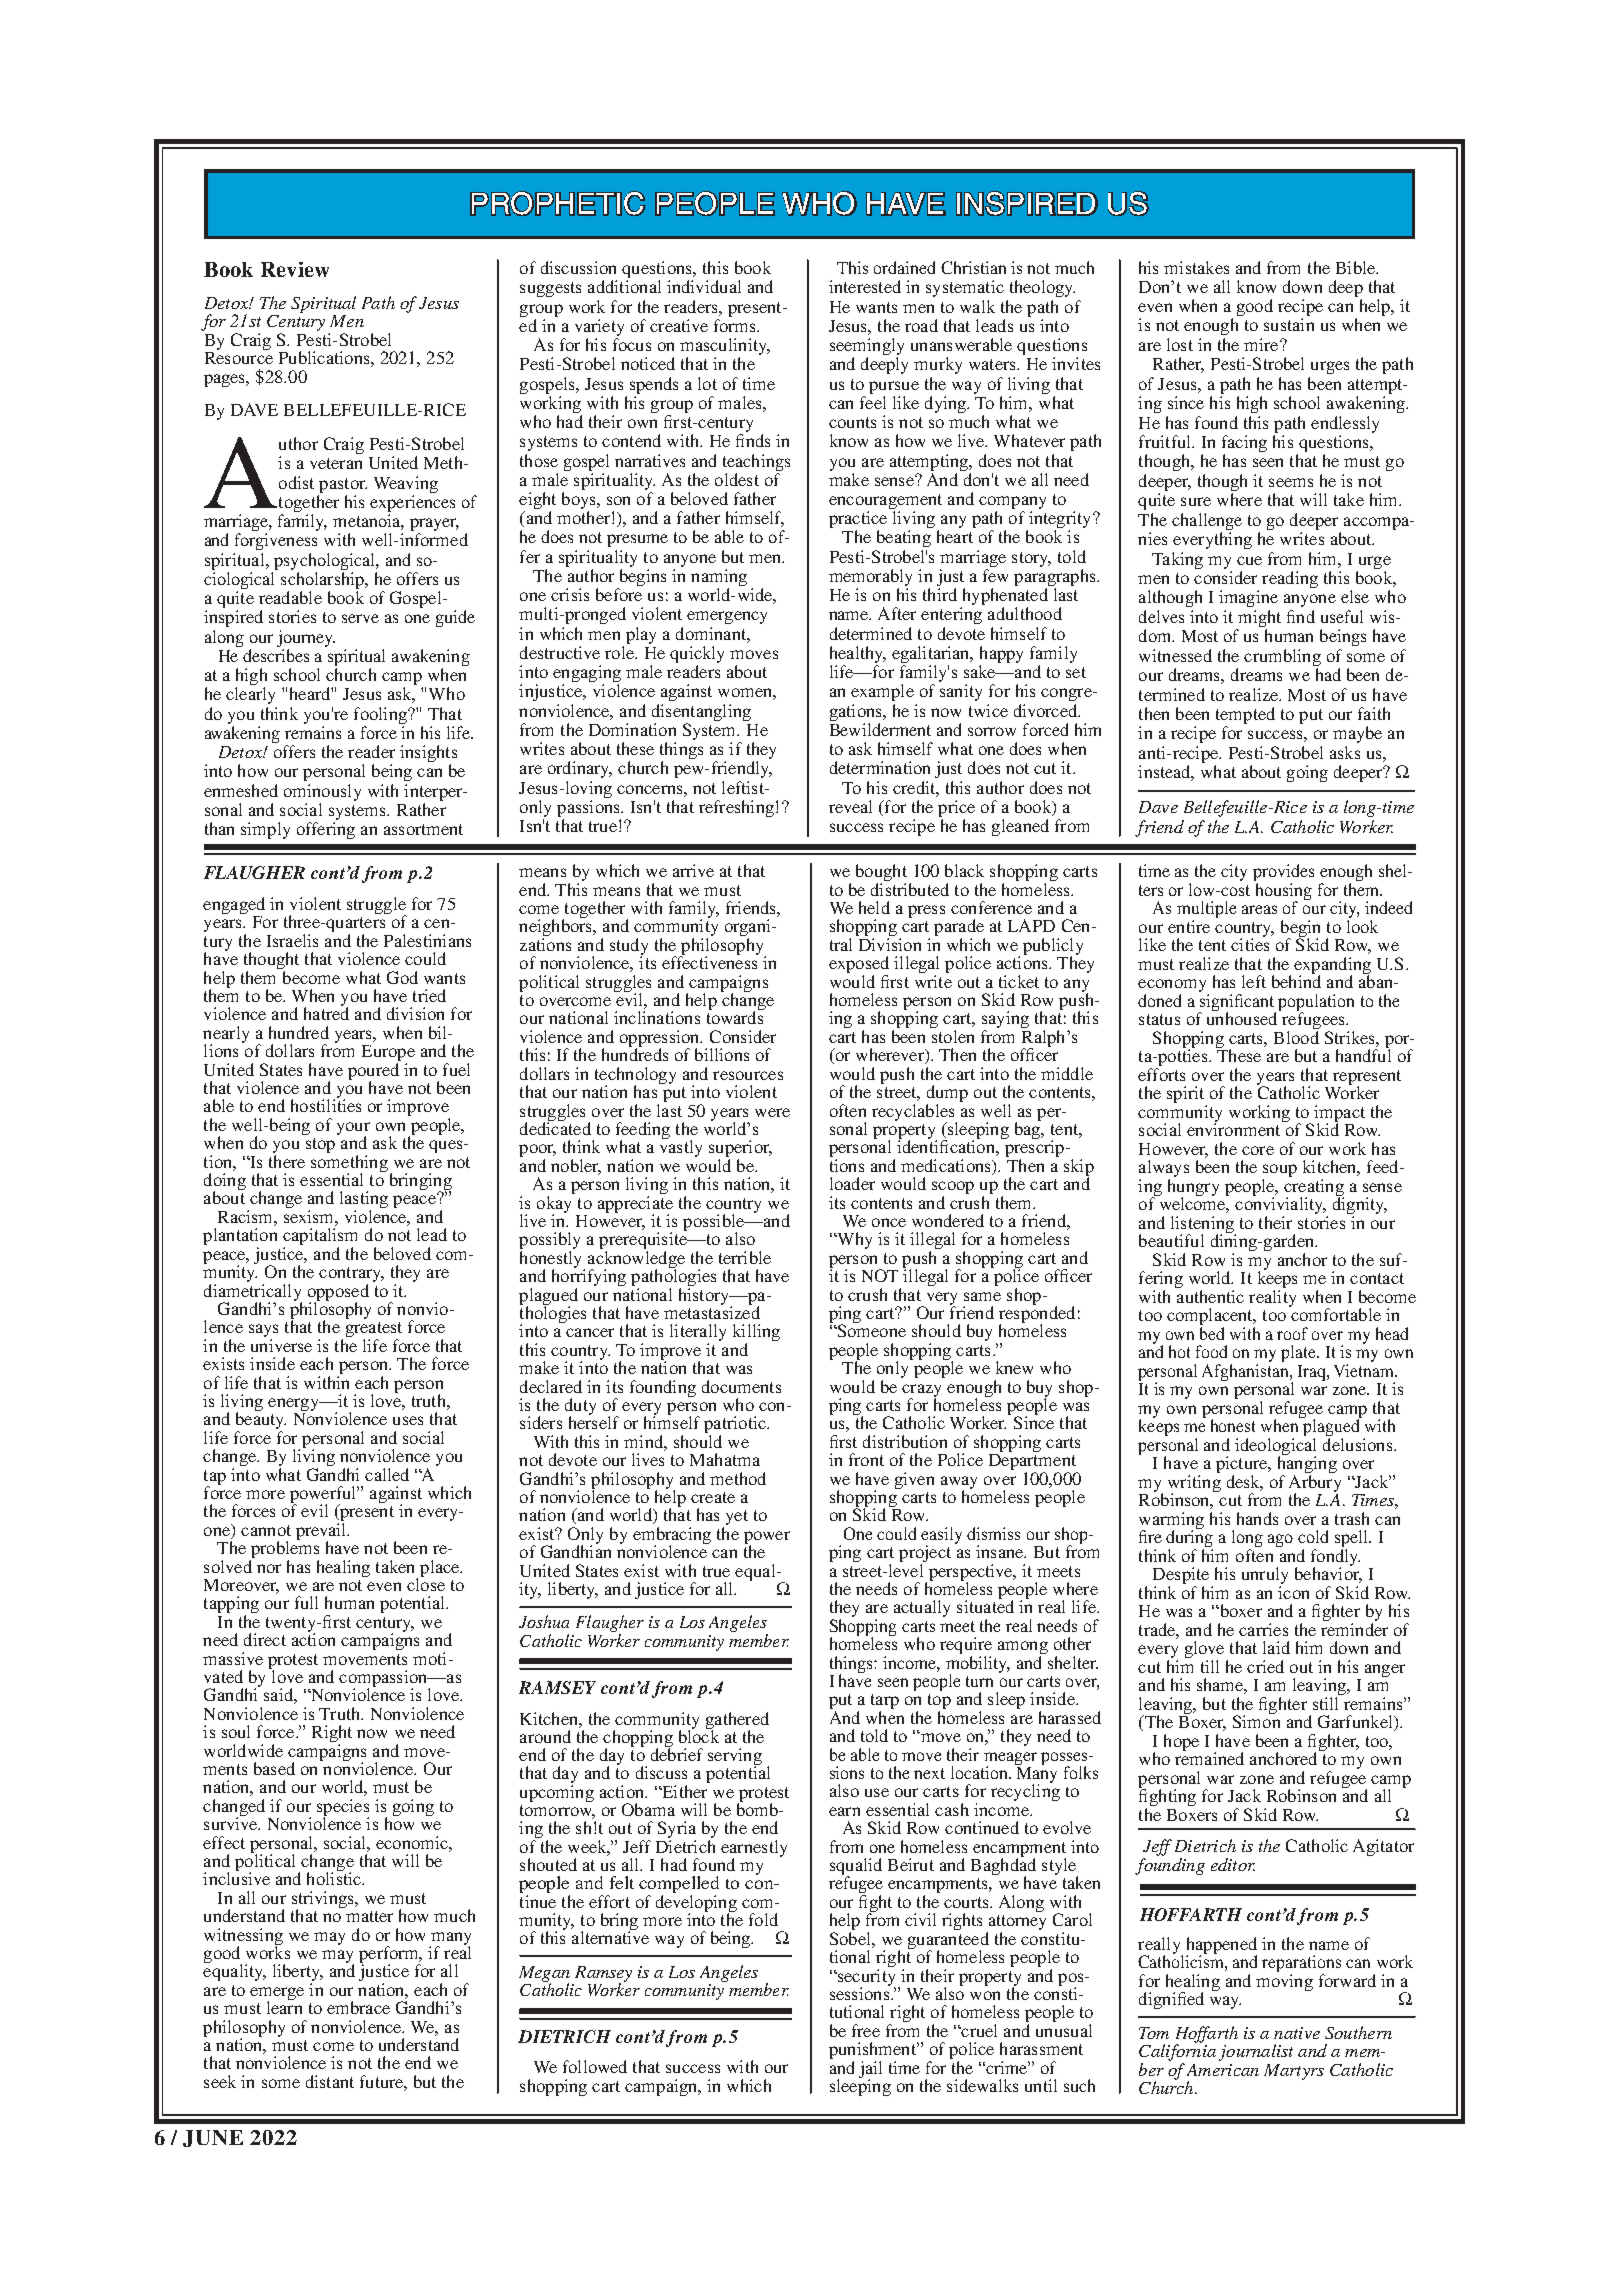 The width and height of the screenshot is (1614, 2287). Describe the element at coordinates (880, 729) in the screenshot. I see `Bewilderment` at that location.
